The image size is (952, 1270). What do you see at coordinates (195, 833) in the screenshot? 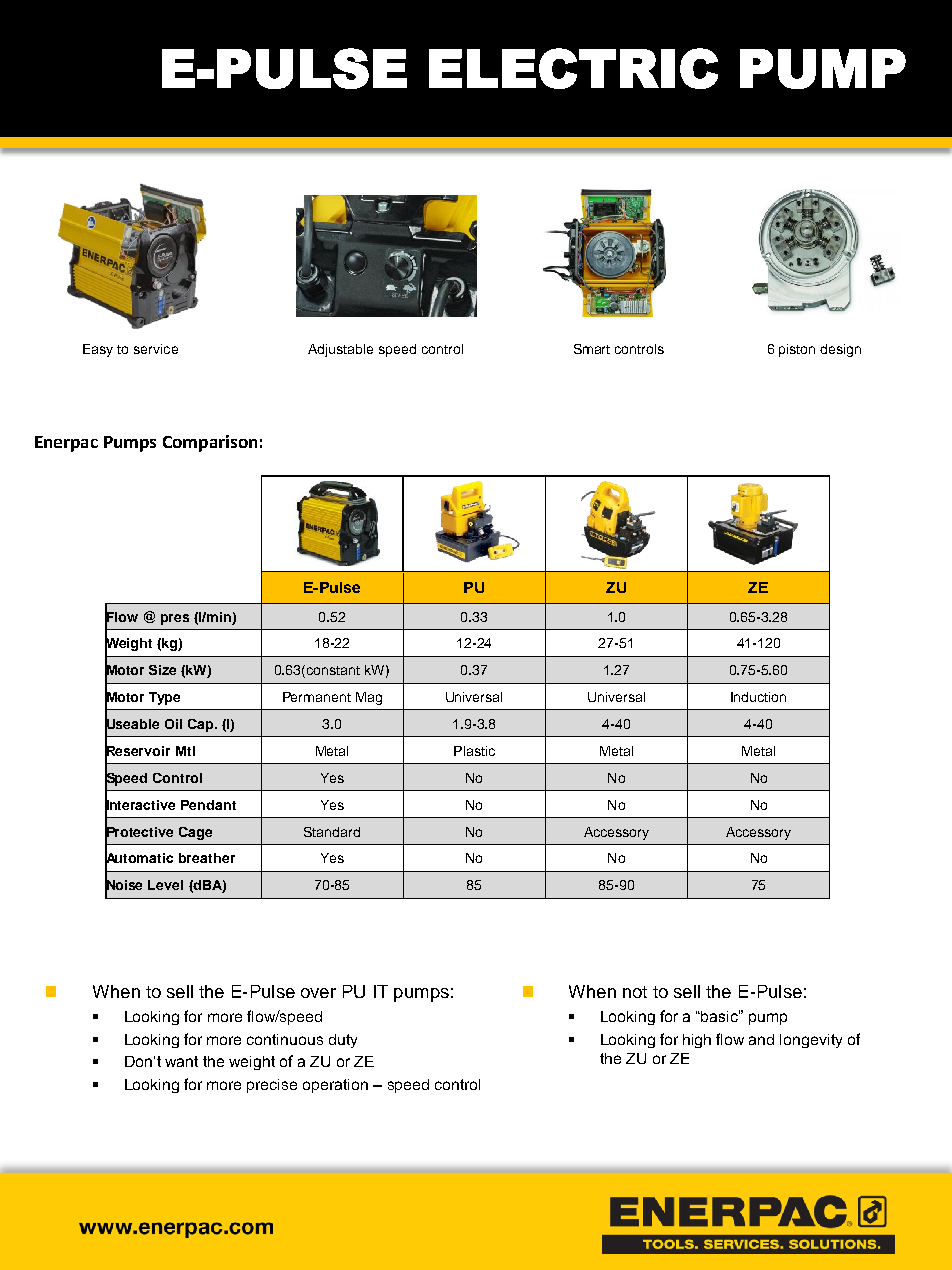
I see `Cage` at bounding box center [195, 833].
